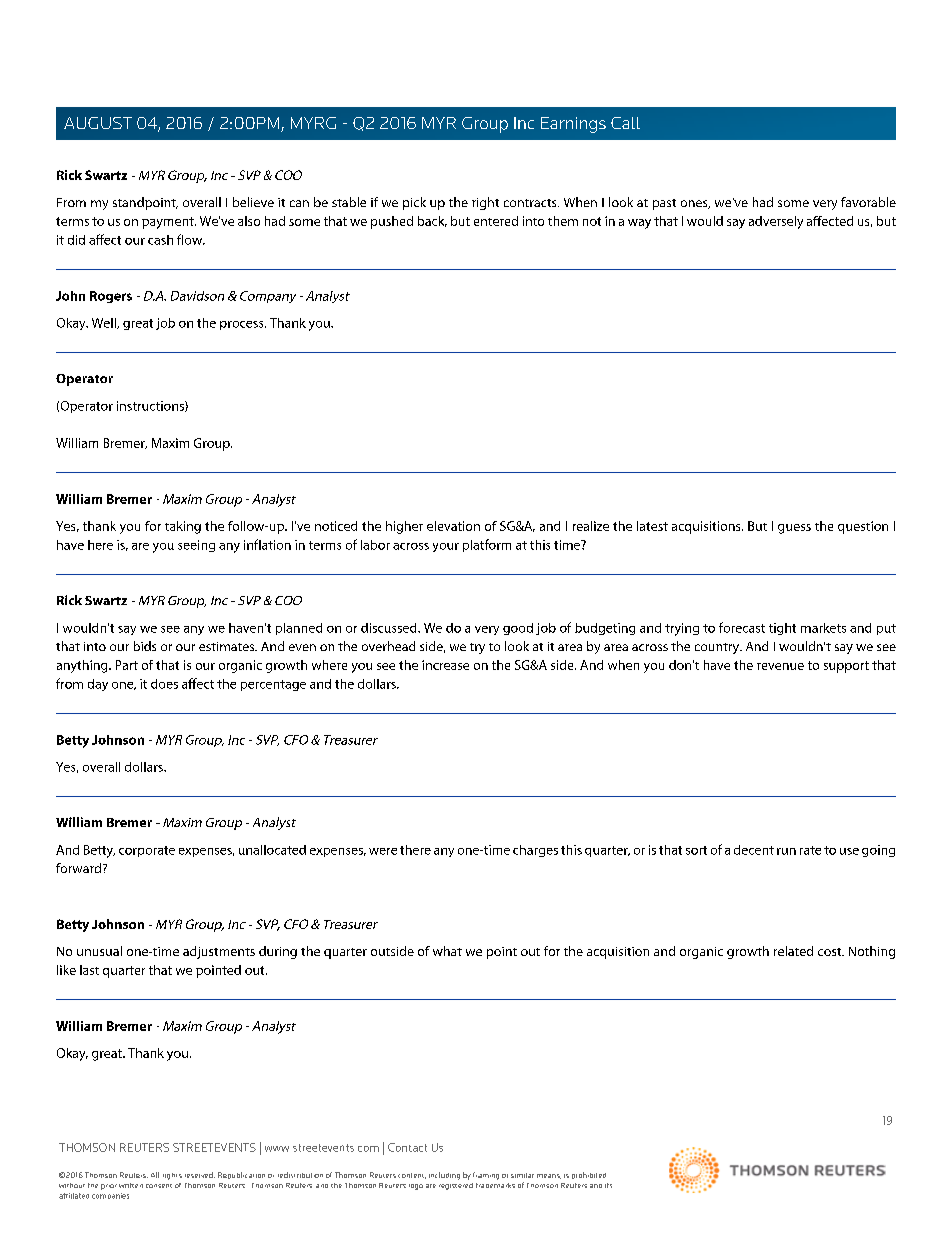  I want to click on consent, so click(159, 1186).
